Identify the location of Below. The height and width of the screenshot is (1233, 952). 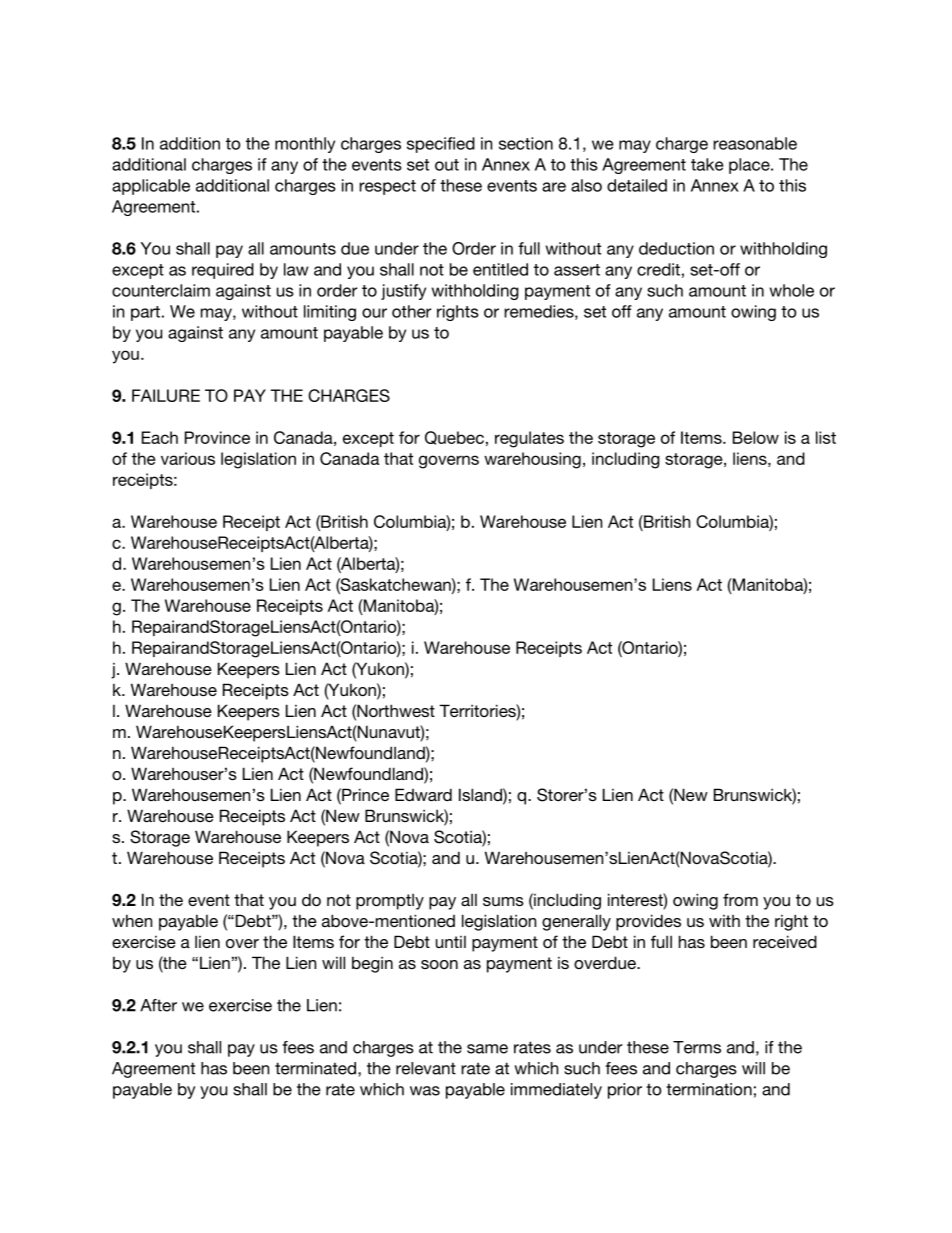
(756, 437).
